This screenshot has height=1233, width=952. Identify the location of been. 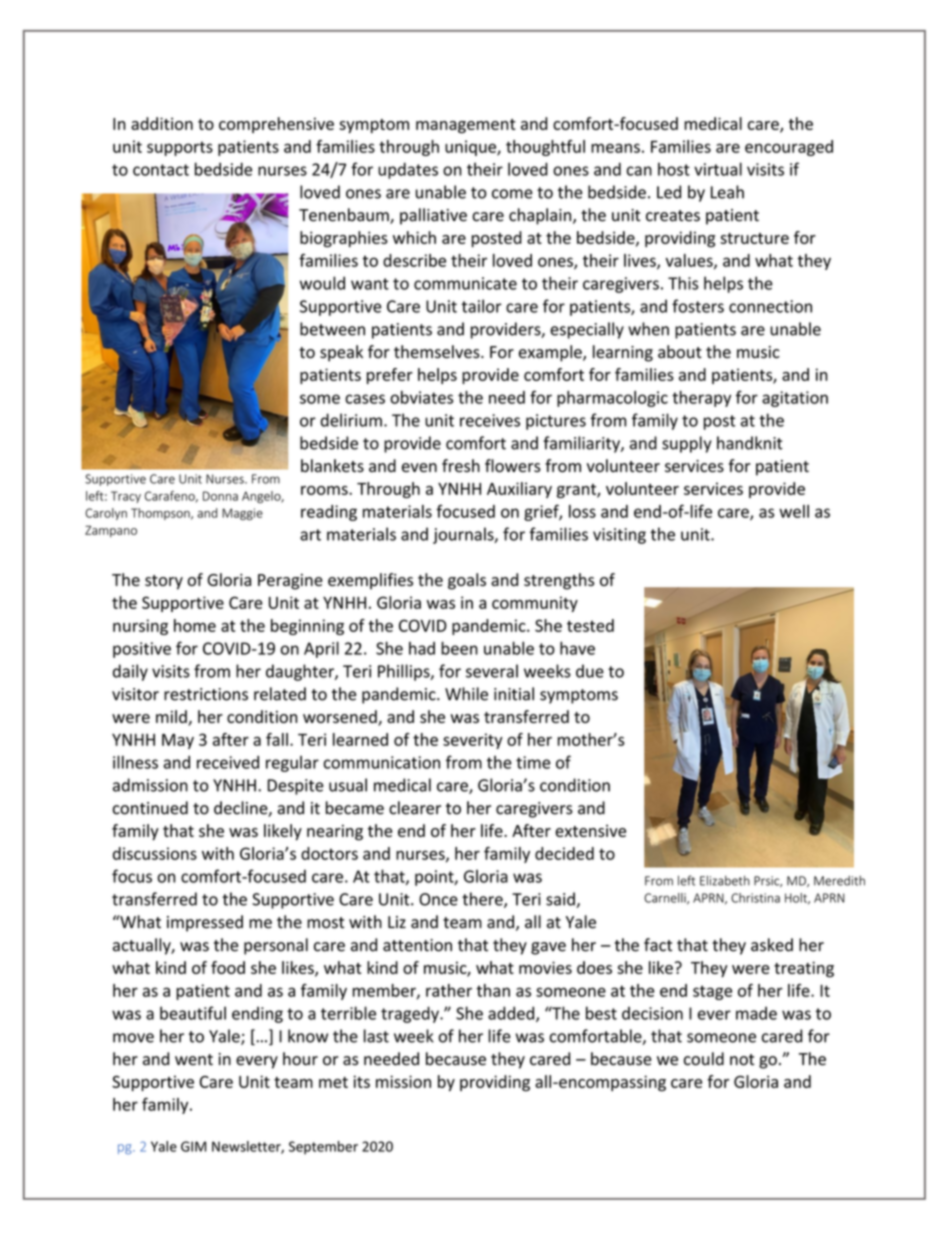
(459, 648).
